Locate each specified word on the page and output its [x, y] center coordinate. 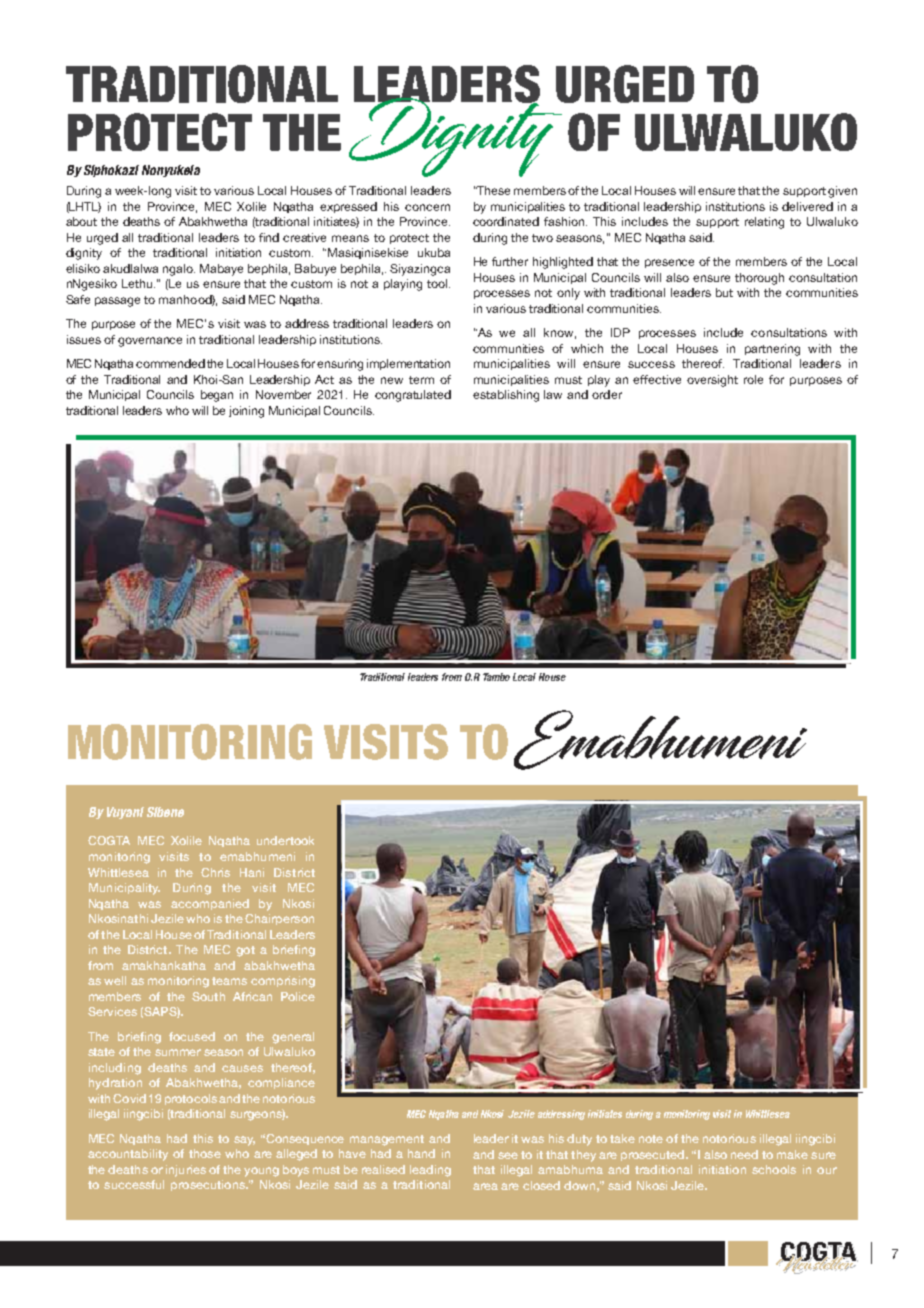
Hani [252, 872]
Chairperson [279, 919]
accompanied [210, 904]
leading [430, 1171]
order [607, 394]
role [753, 379]
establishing [506, 396]
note [651, 1139]
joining [246, 412]
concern [427, 207]
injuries [186, 1171]
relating [764, 223]
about [81, 221]
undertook [285, 840]
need [744, 1154]
